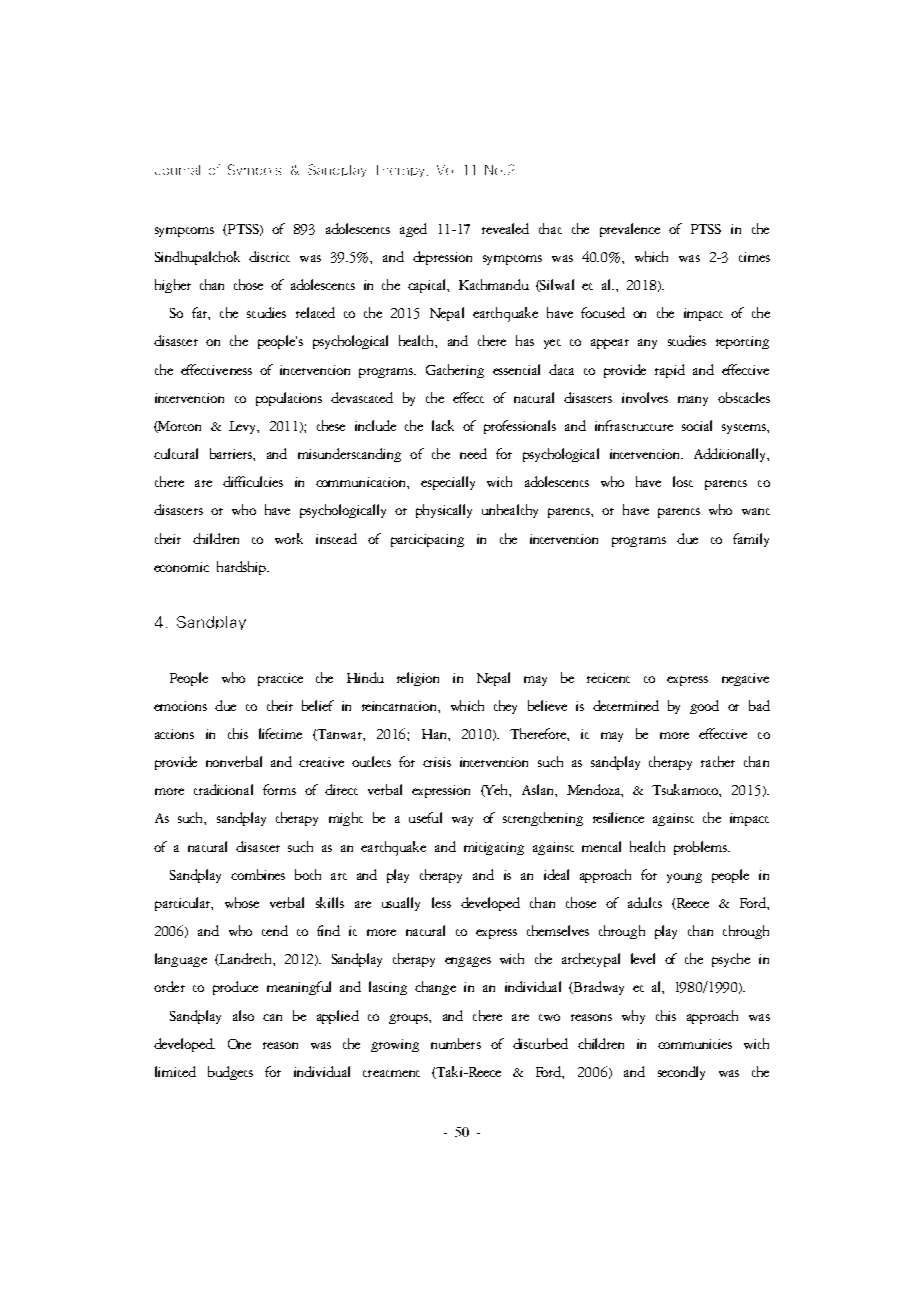 The height and width of the image is (1307, 924). What do you see at coordinates (239, 1044) in the image?
I see `One` at bounding box center [239, 1044].
